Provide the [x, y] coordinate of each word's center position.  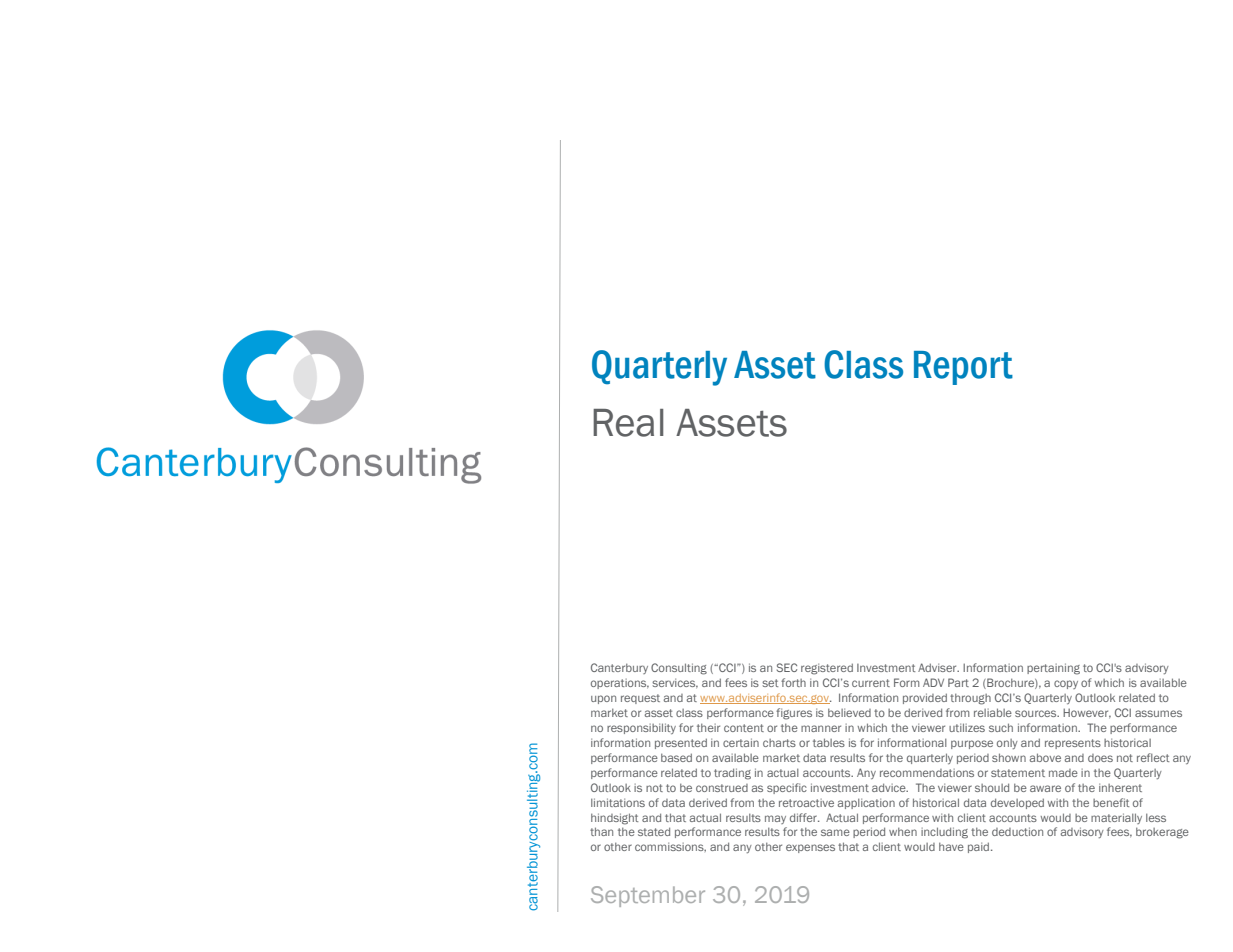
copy [1066, 684]
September [648, 896]
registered [827, 669]
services [675, 683]
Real [628, 423]
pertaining [1053, 669]
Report [963, 368]
